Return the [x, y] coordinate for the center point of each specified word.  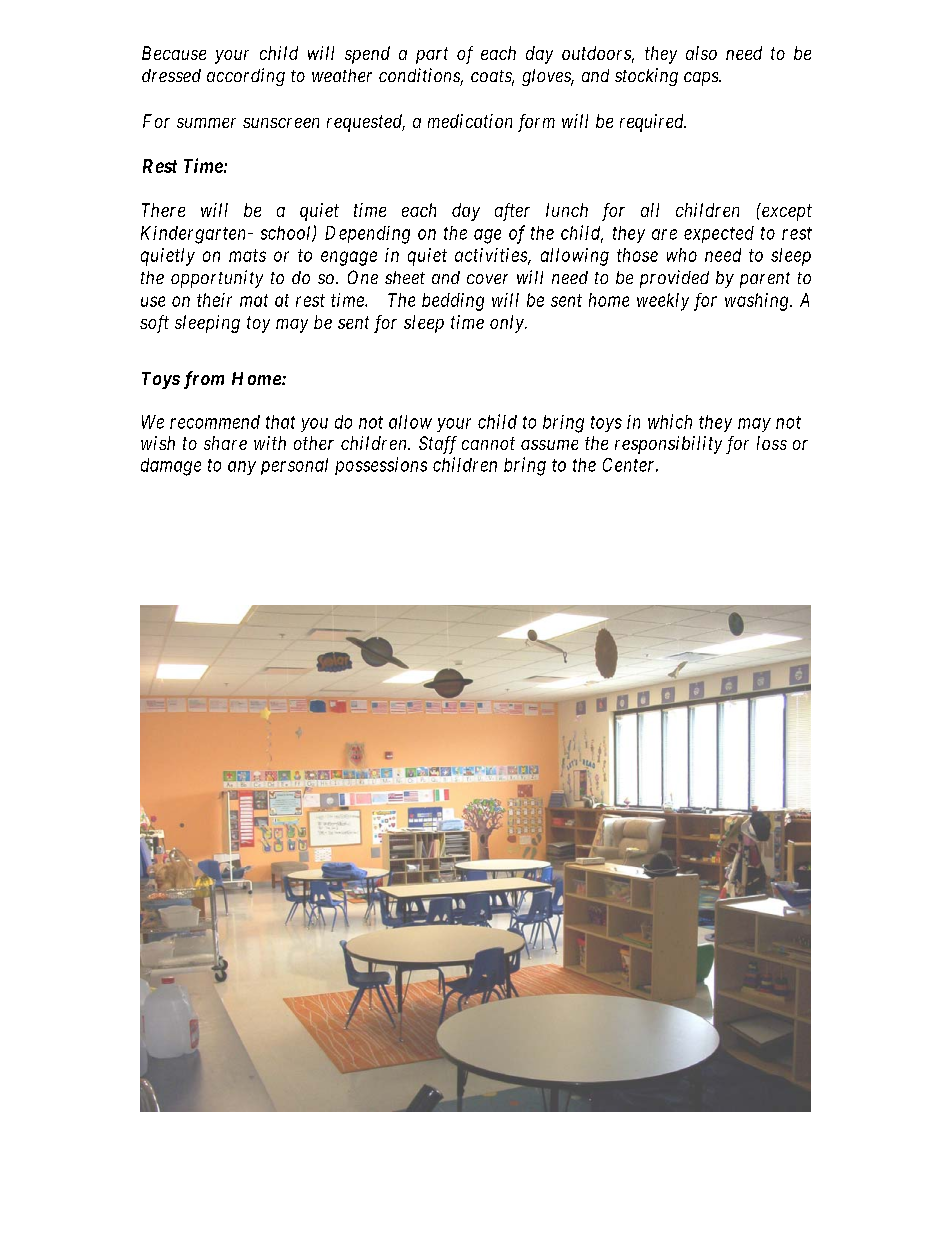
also [701, 53]
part [432, 55]
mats [247, 255]
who [682, 255]
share [225, 443]
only [508, 324]
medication [470, 121]
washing [758, 302]
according [246, 77]
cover [487, 279]
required [653, 123]
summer [206, 123]
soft [154, 324]
